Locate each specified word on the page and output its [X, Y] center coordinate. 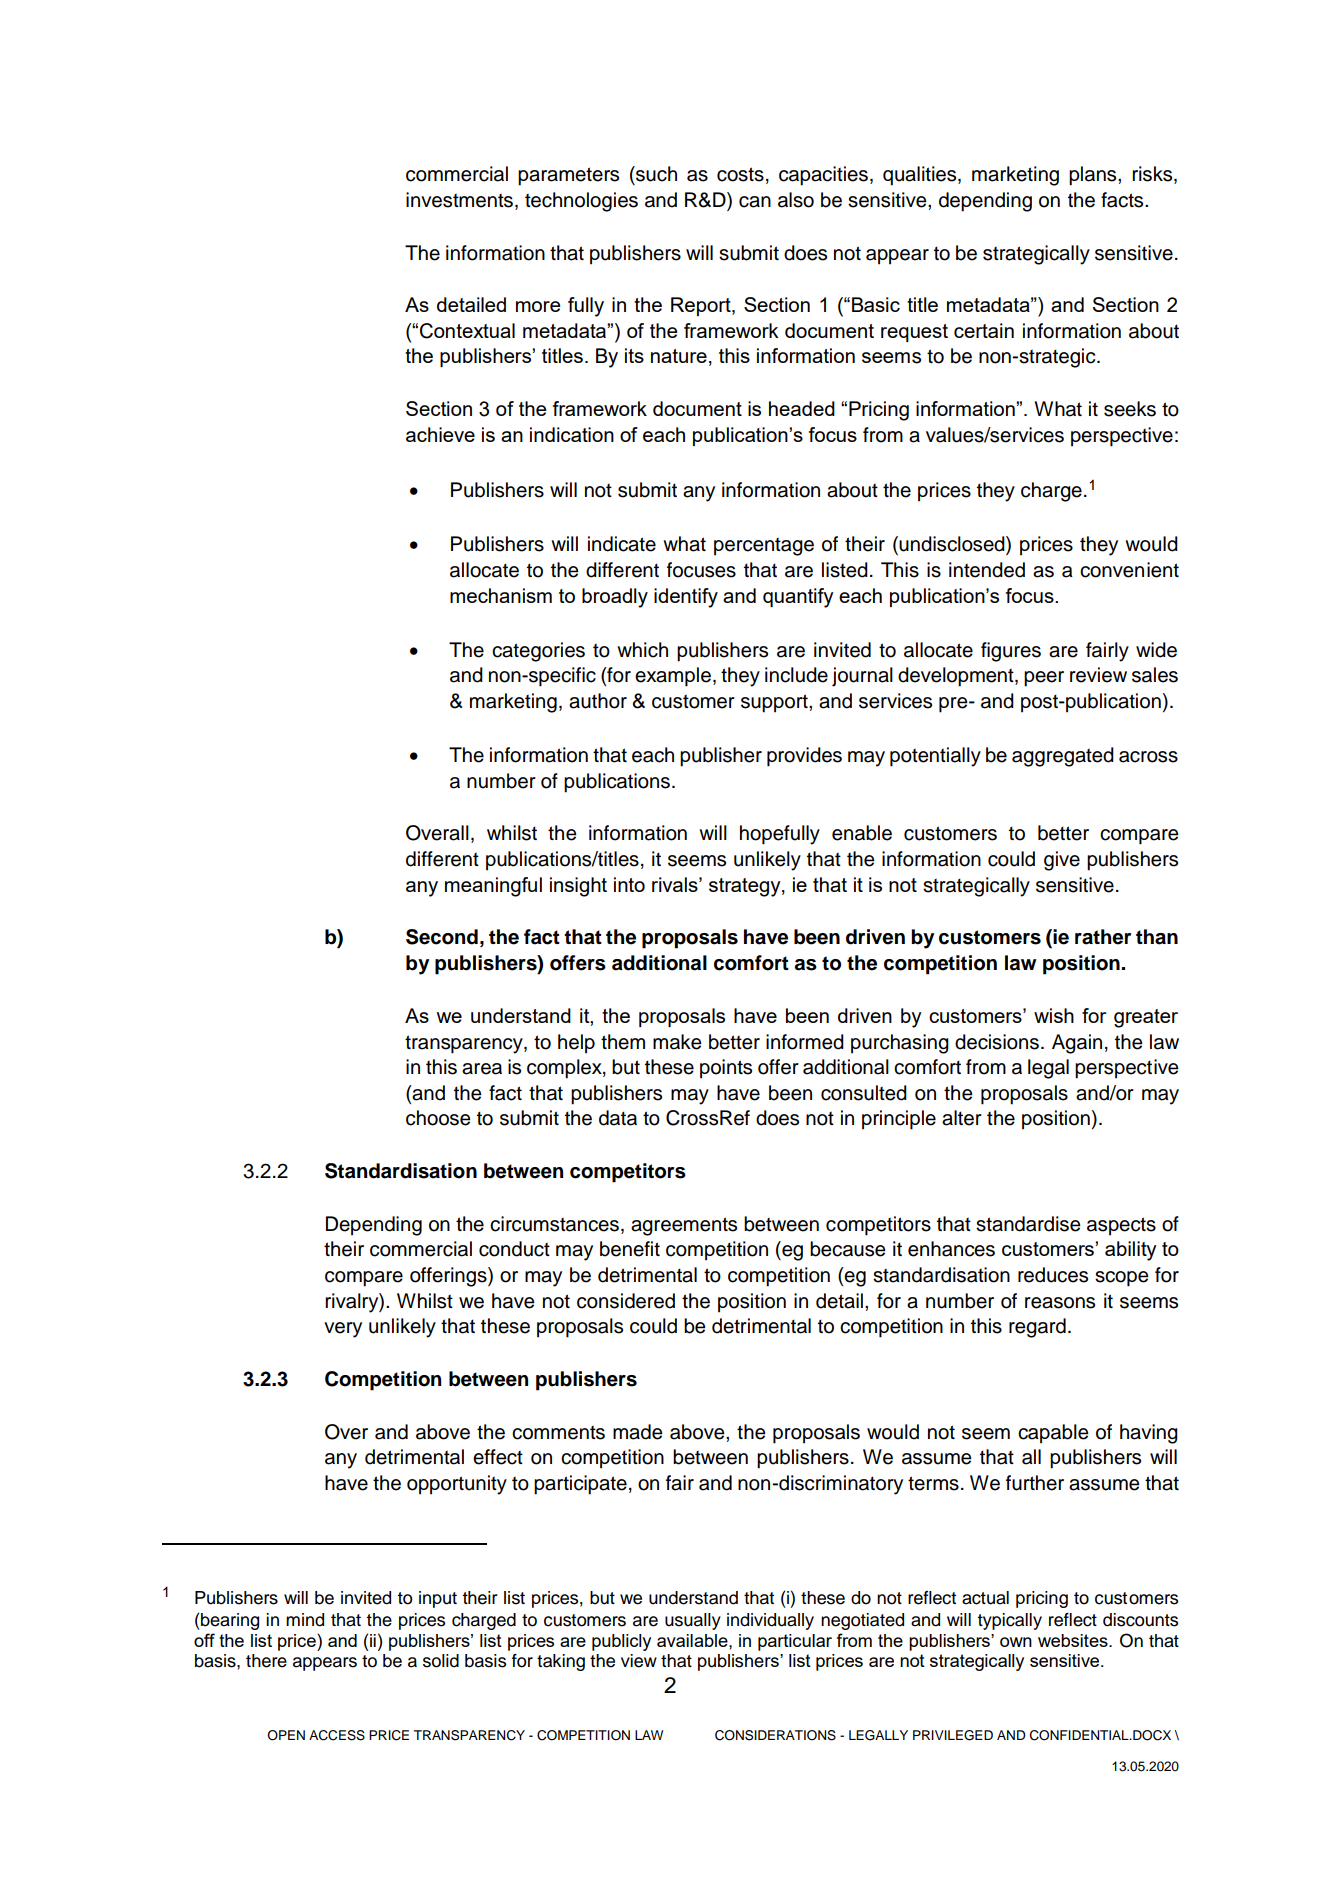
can [755, 202]
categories [538, 652]
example [673, 677]
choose [438, 1118]
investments [459, 200]
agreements [684, 1226]
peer [1044, 679]
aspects [1121, 1226]
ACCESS [337, 1735]
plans [1094, 176]
